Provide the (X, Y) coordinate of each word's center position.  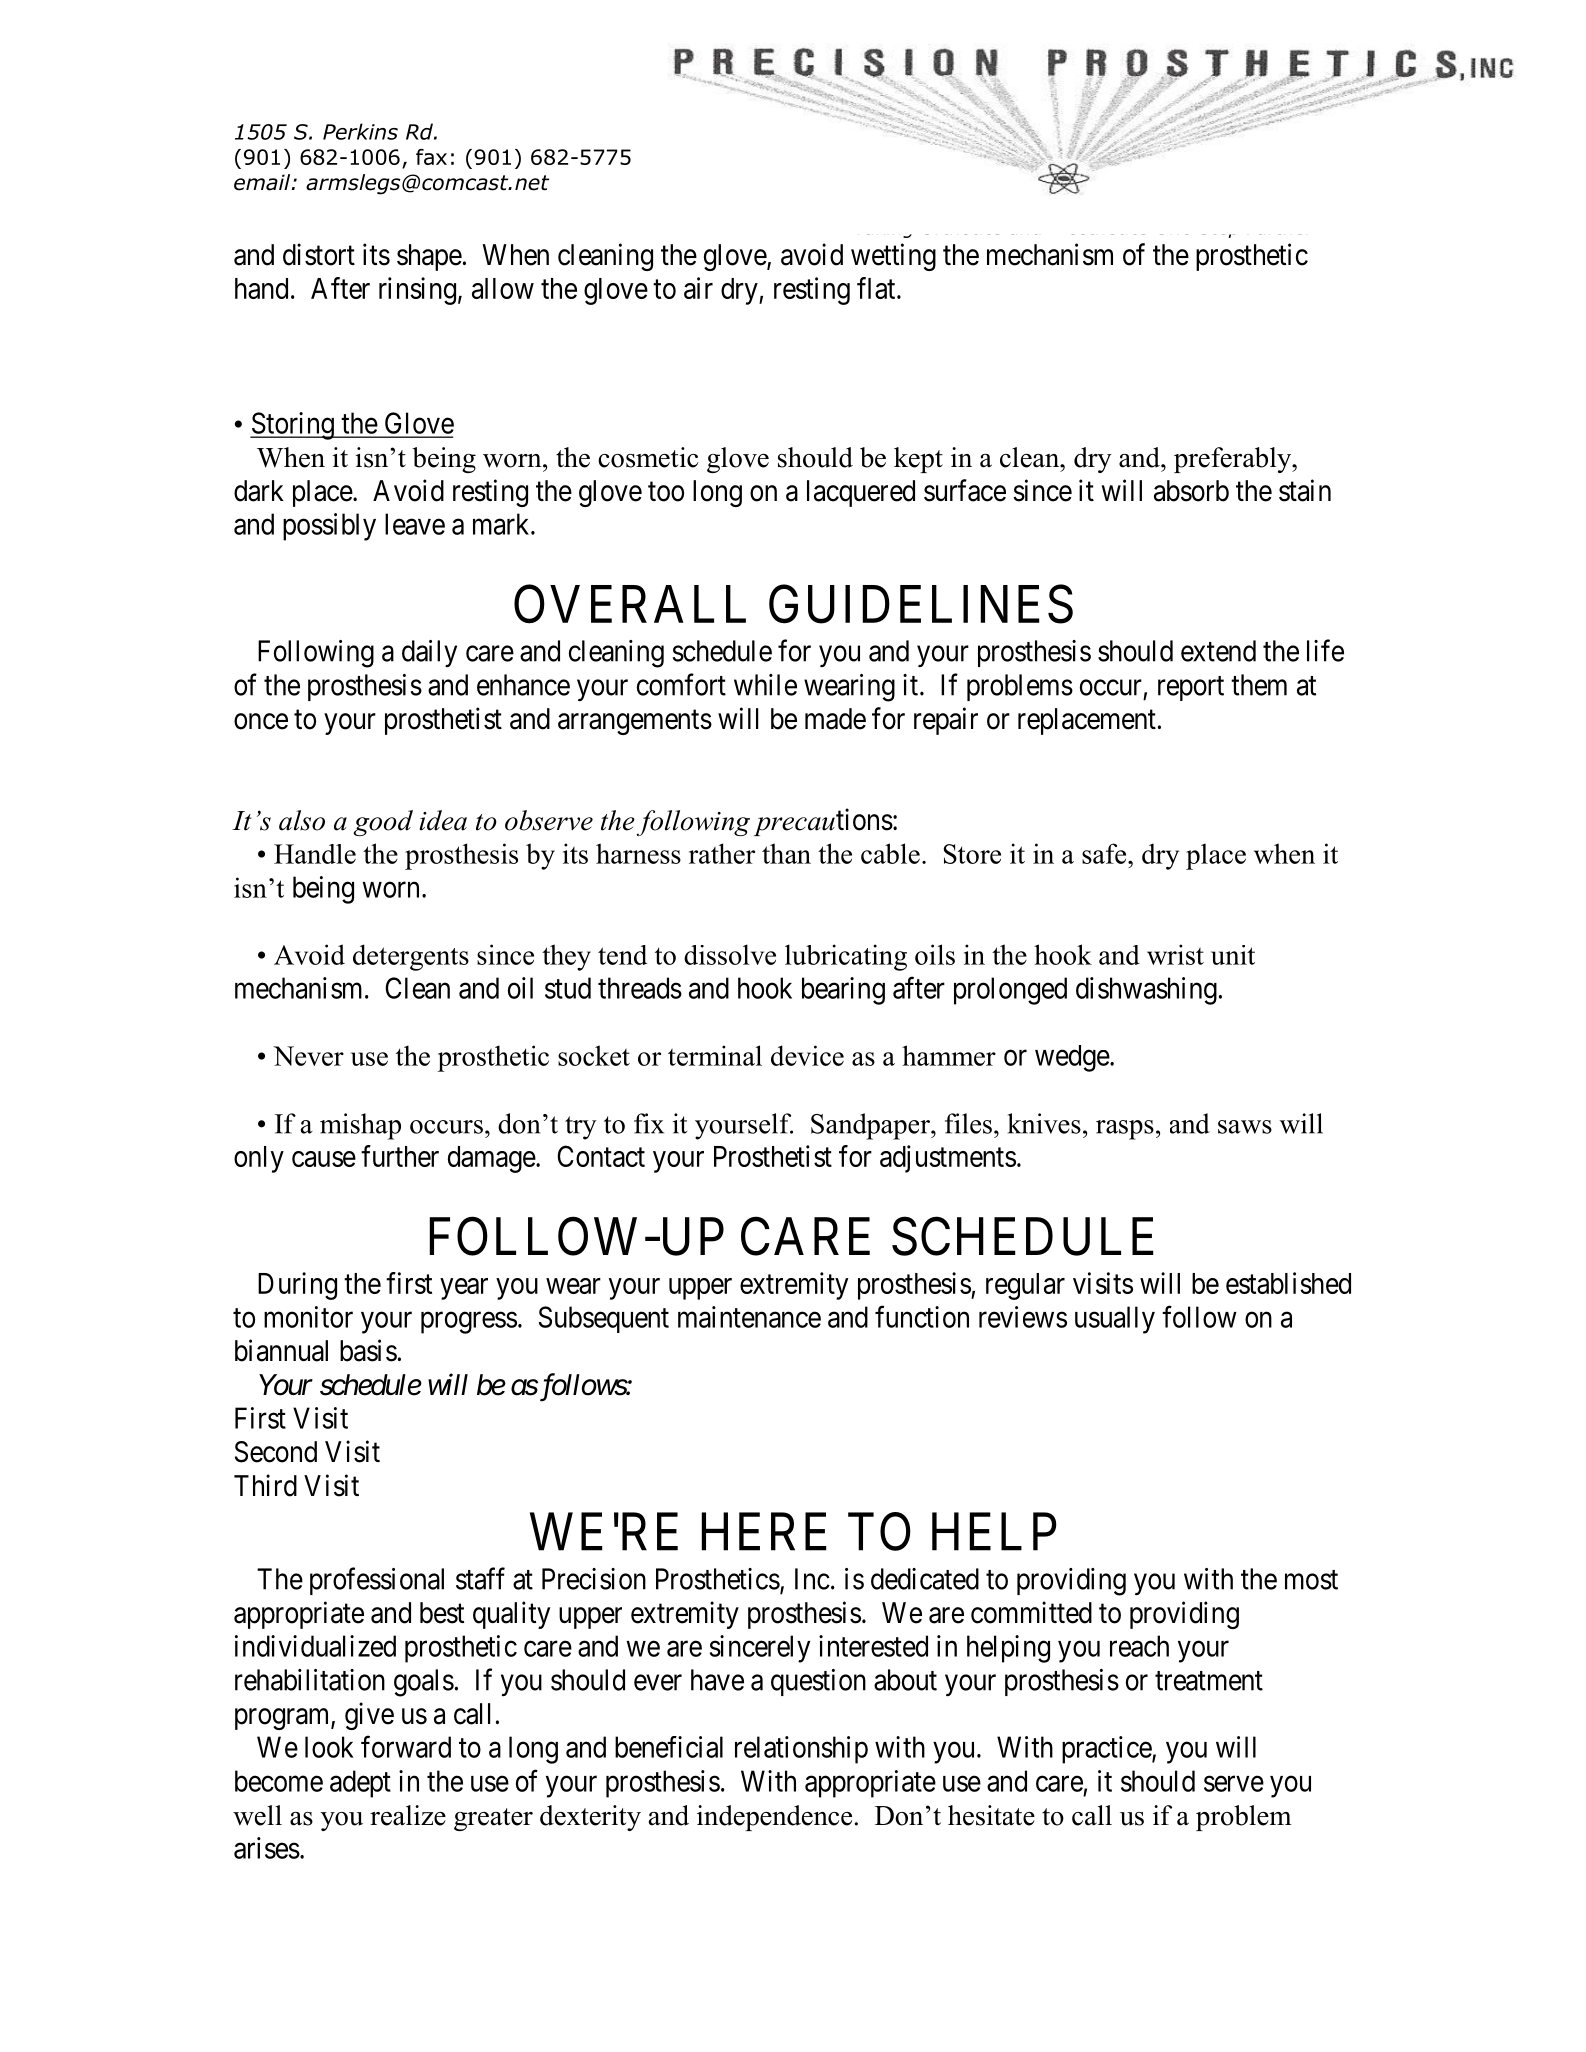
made (835, 719)
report (1191, 688)
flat (877, 288)
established (1288, 1283)
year (464, 1289)
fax (431, 157)
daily (429, 653)
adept (360, 1784)
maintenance (749, 1317)
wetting (893, 257)
